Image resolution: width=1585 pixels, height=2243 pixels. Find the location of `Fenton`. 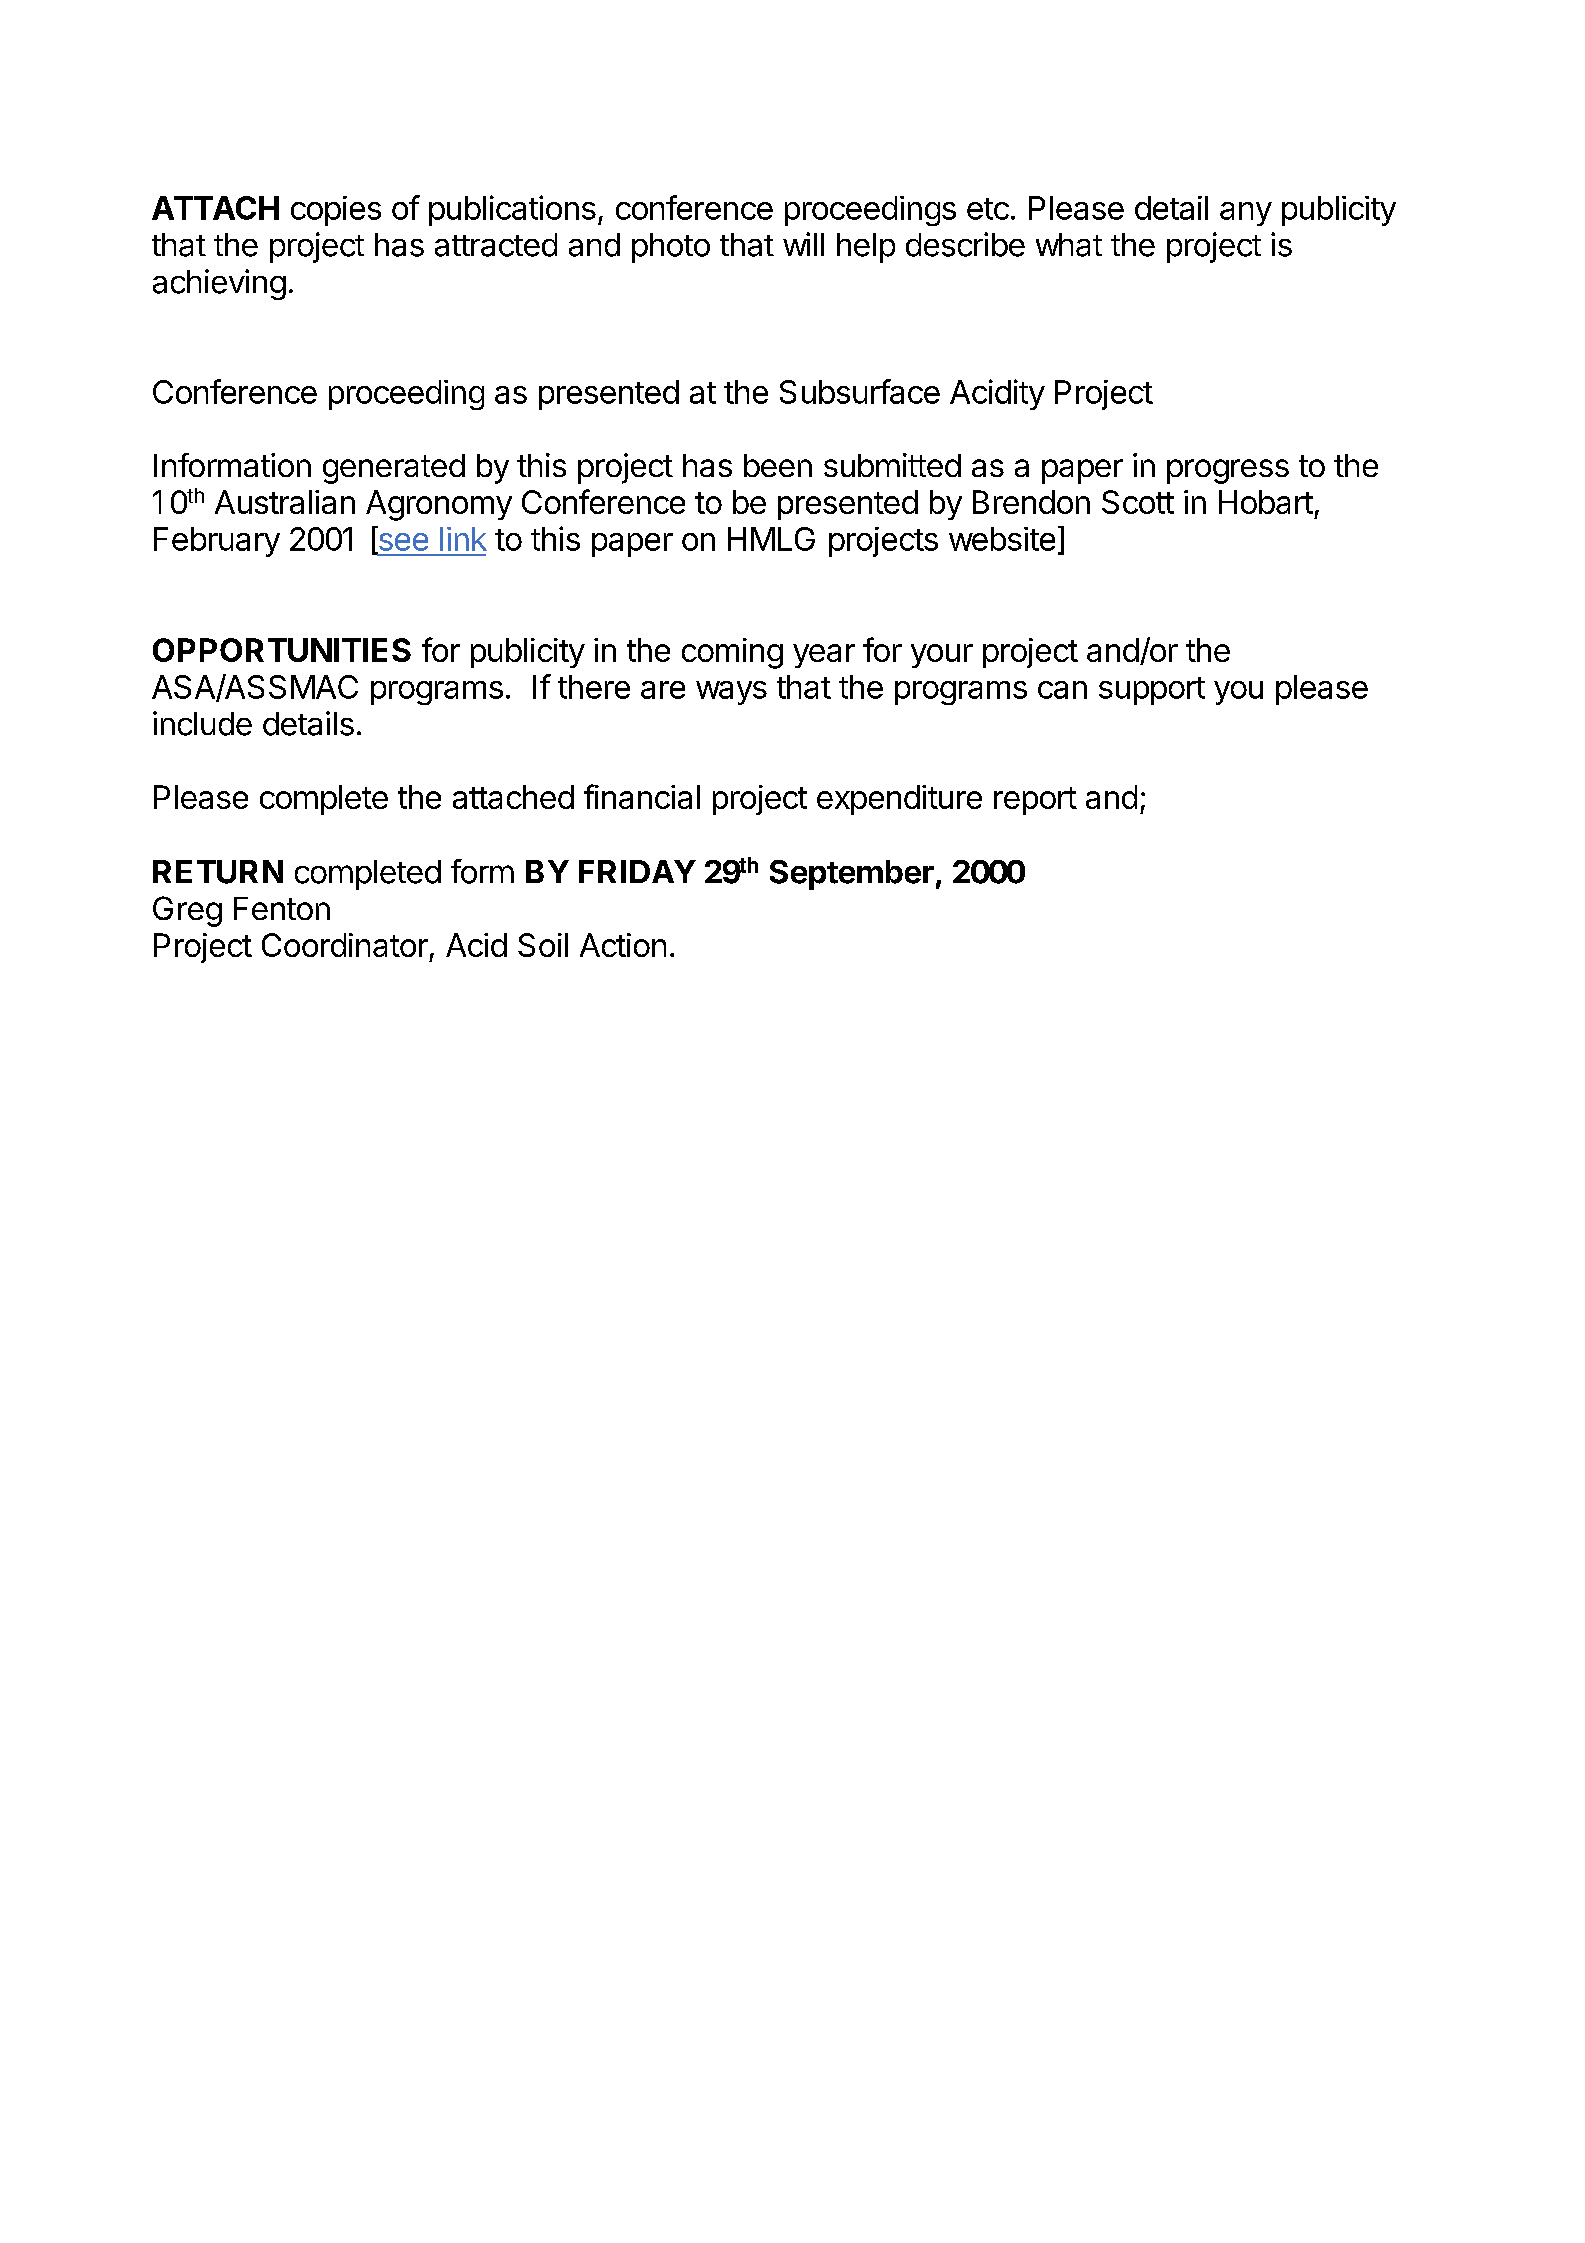

Fenton is located at coordinates (282, 908).
